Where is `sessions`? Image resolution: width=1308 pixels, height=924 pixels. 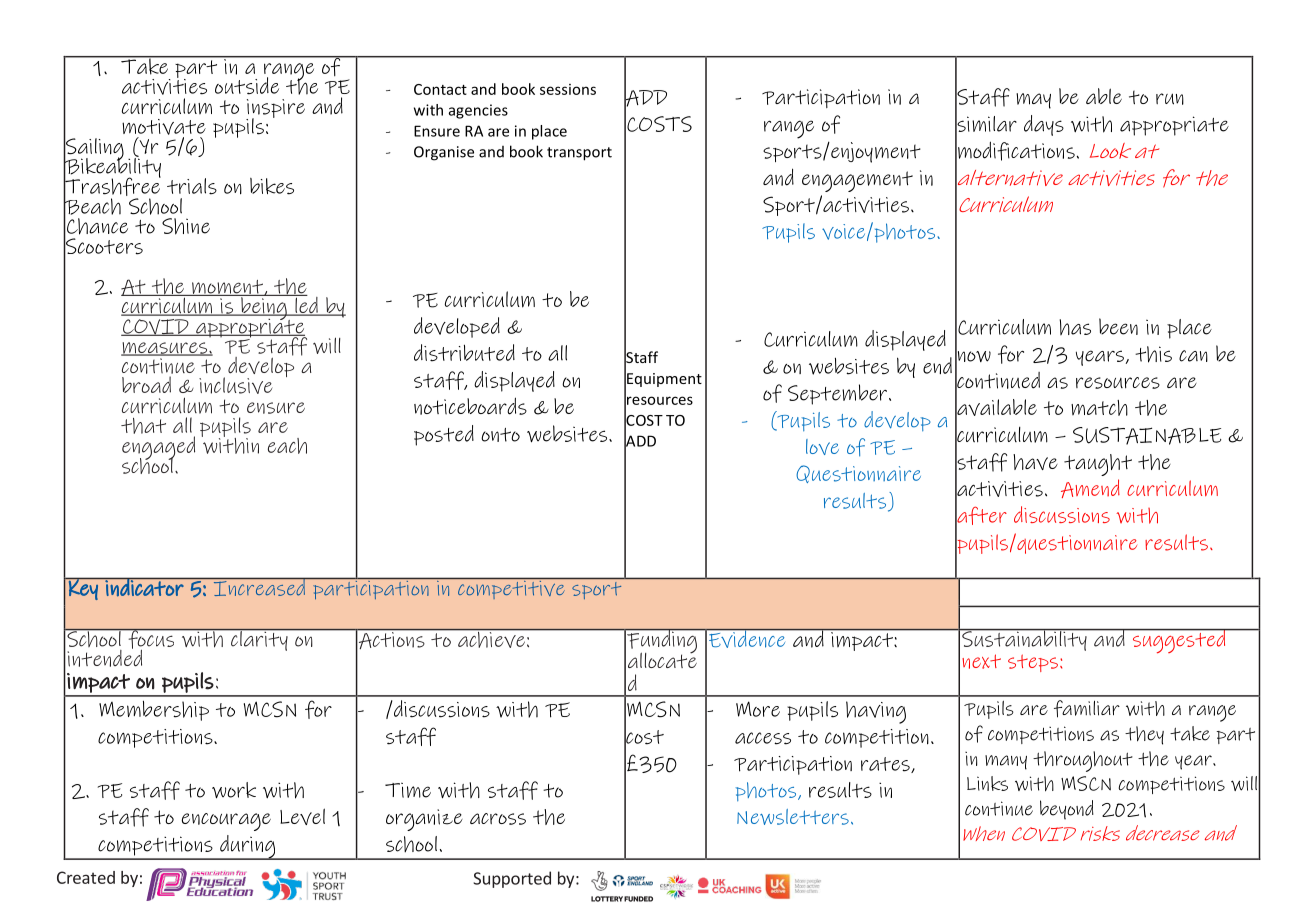
sessions is located at coordinates (568, 89).
